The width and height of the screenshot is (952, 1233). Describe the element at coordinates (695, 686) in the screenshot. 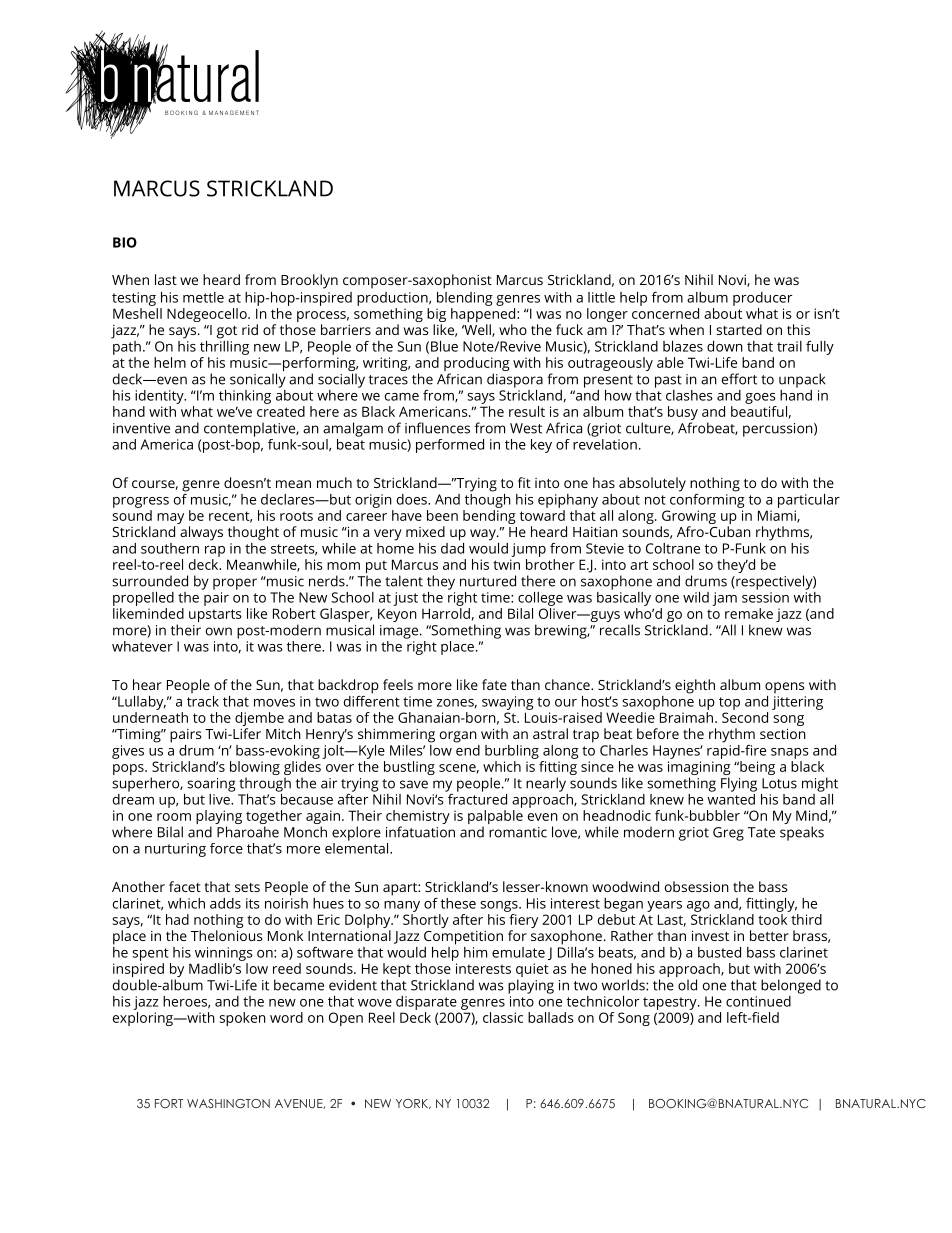

I see `eighth` at that location.
